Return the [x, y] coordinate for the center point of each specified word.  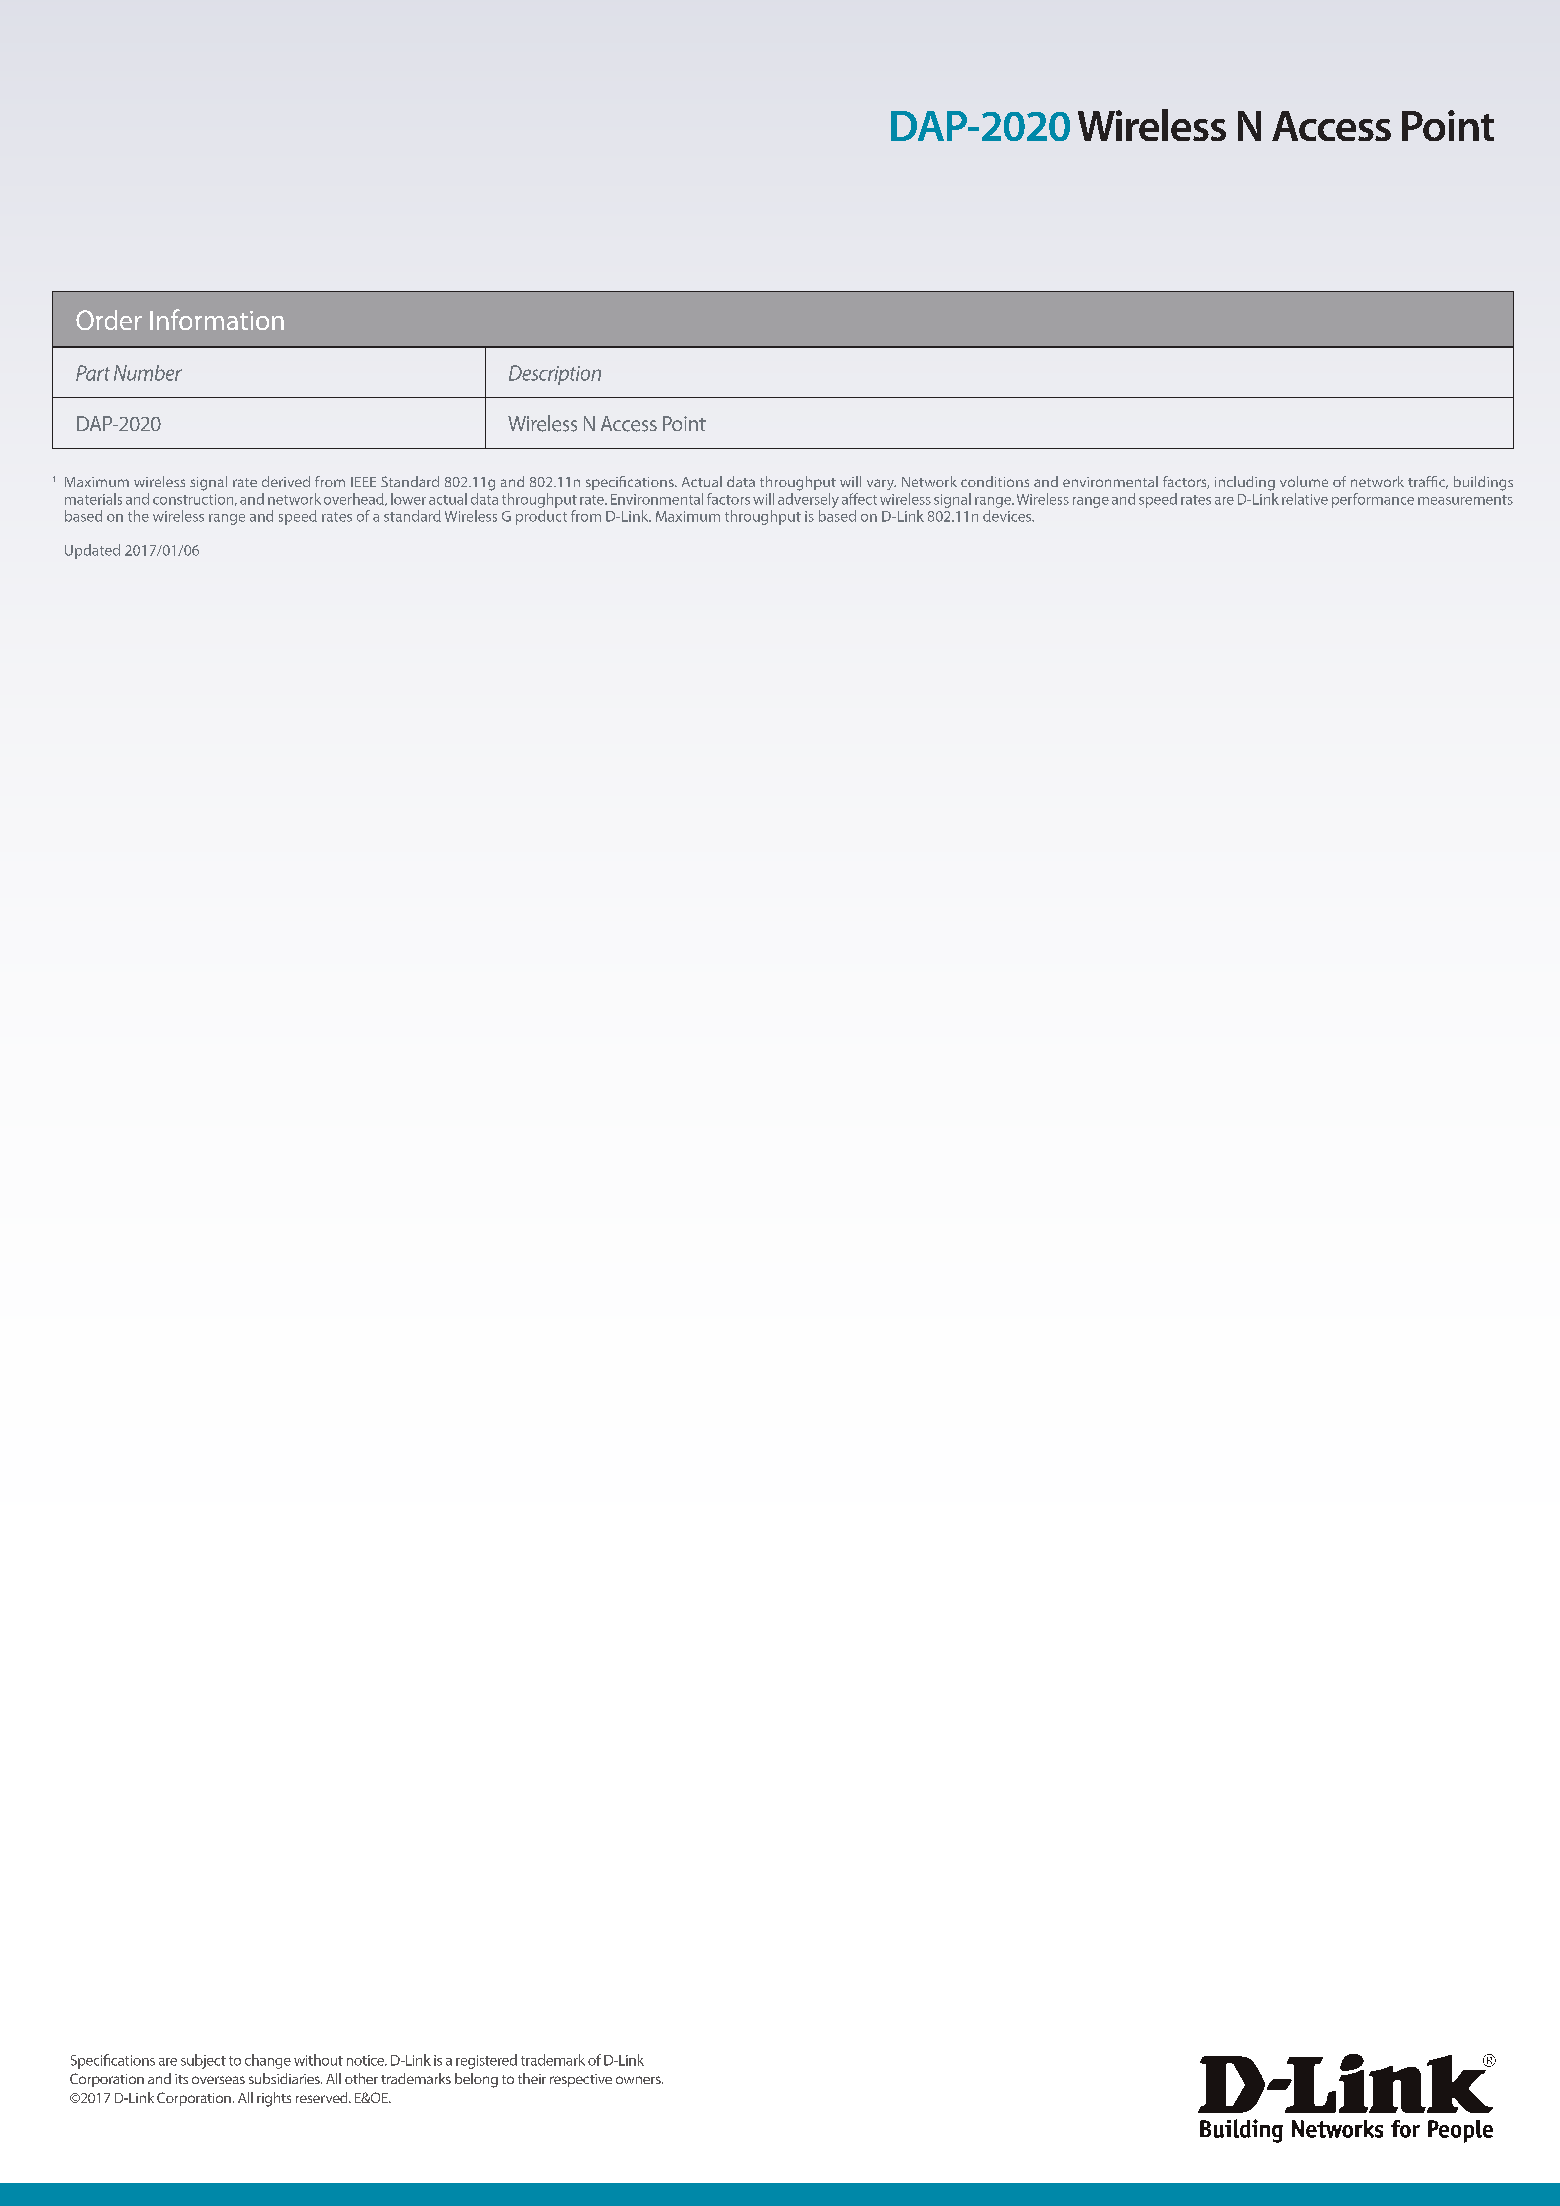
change [268, 2061]
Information [217, 319]
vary [881, 484]
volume [1304, 481]
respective [581, 2080]
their [532, 2078]
